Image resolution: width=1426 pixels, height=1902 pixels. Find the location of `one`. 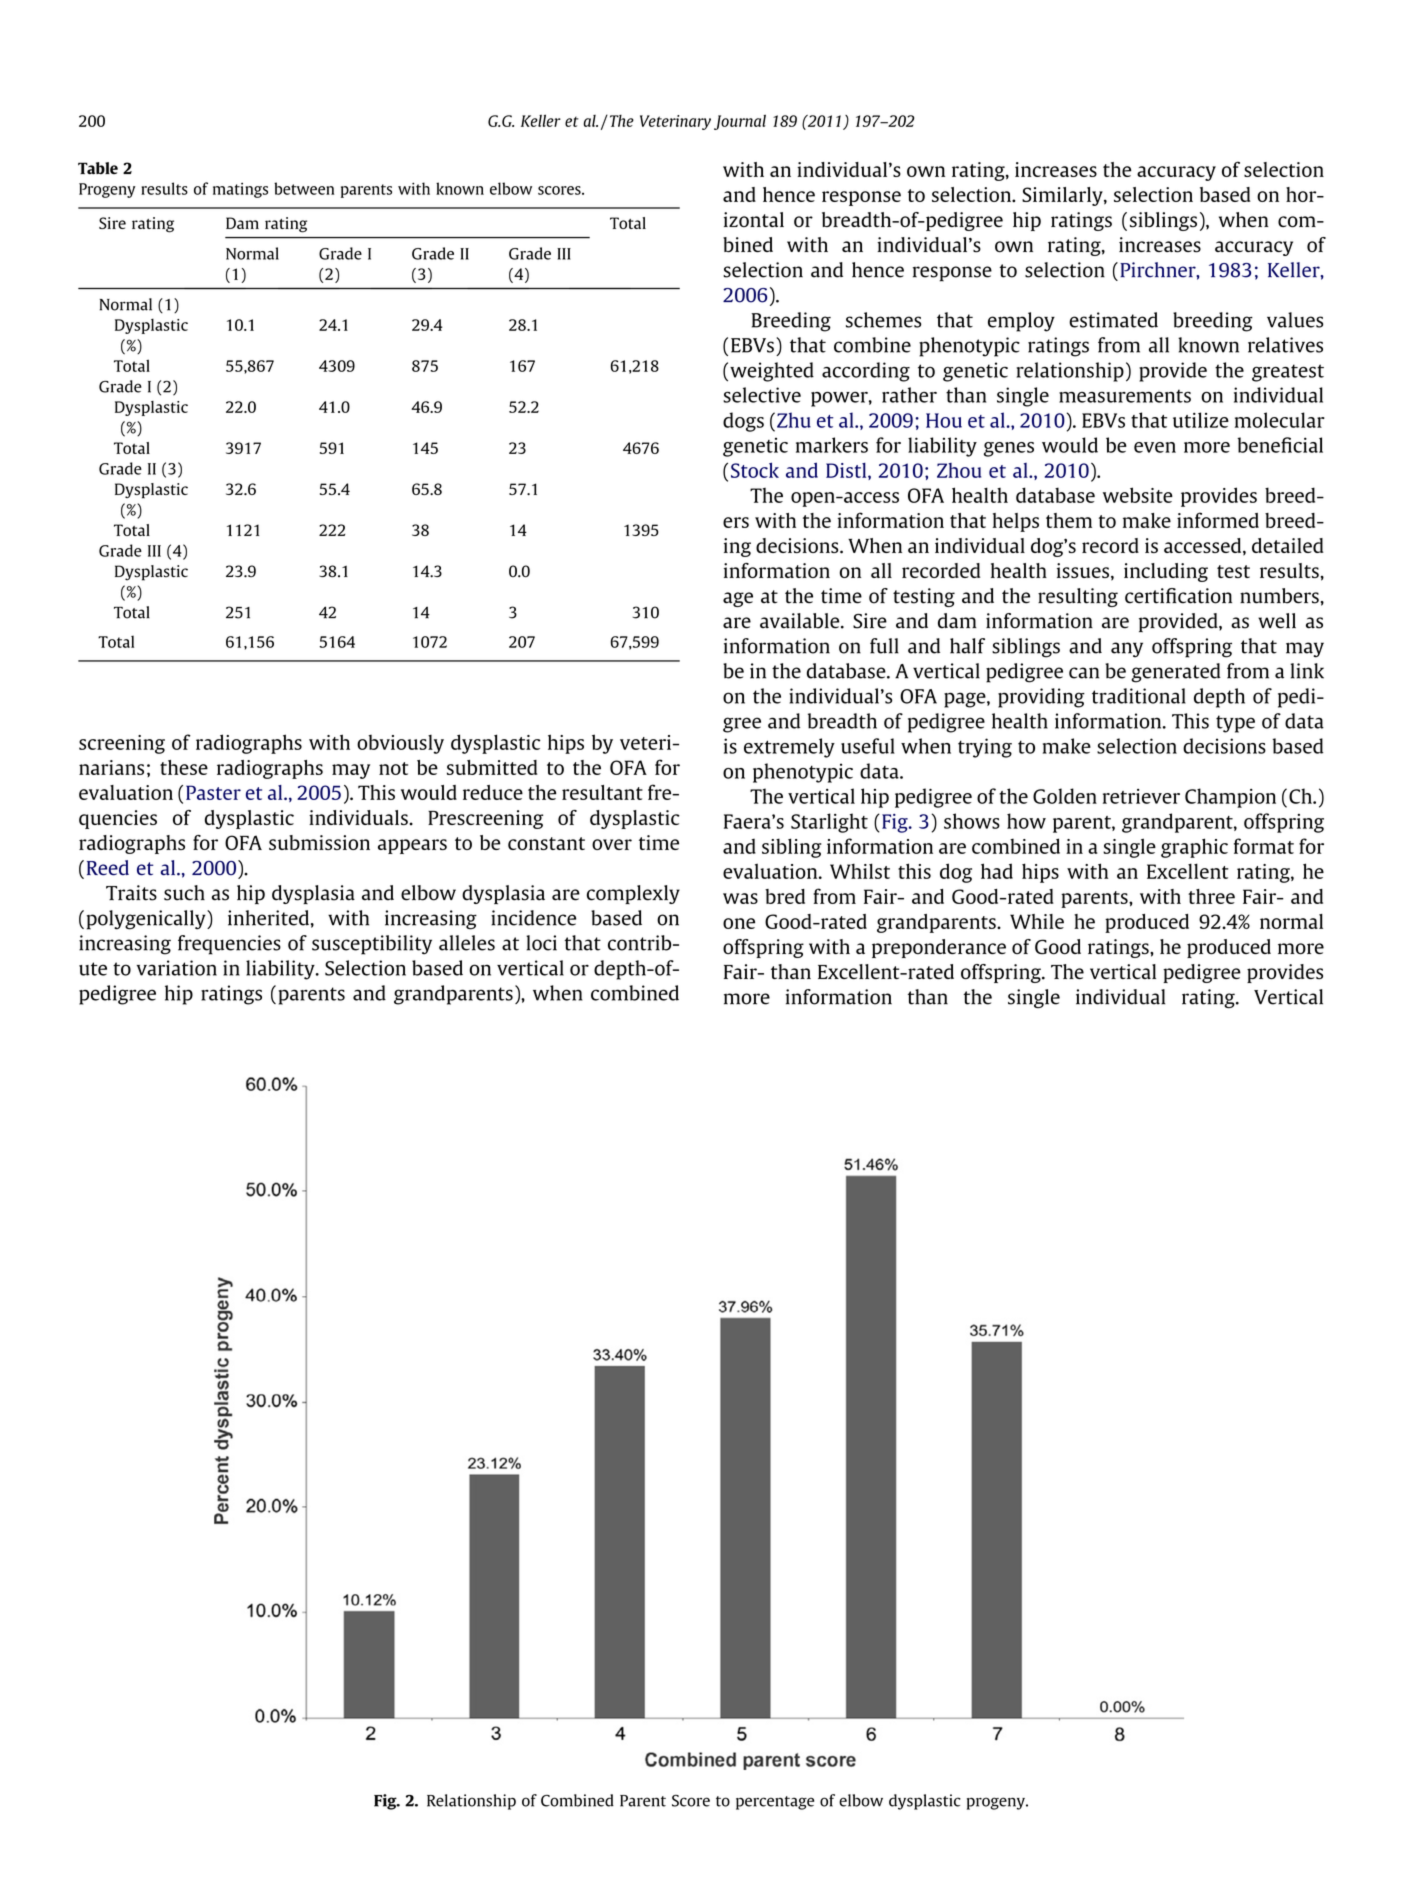

one is located at coordinates (739, 923).
